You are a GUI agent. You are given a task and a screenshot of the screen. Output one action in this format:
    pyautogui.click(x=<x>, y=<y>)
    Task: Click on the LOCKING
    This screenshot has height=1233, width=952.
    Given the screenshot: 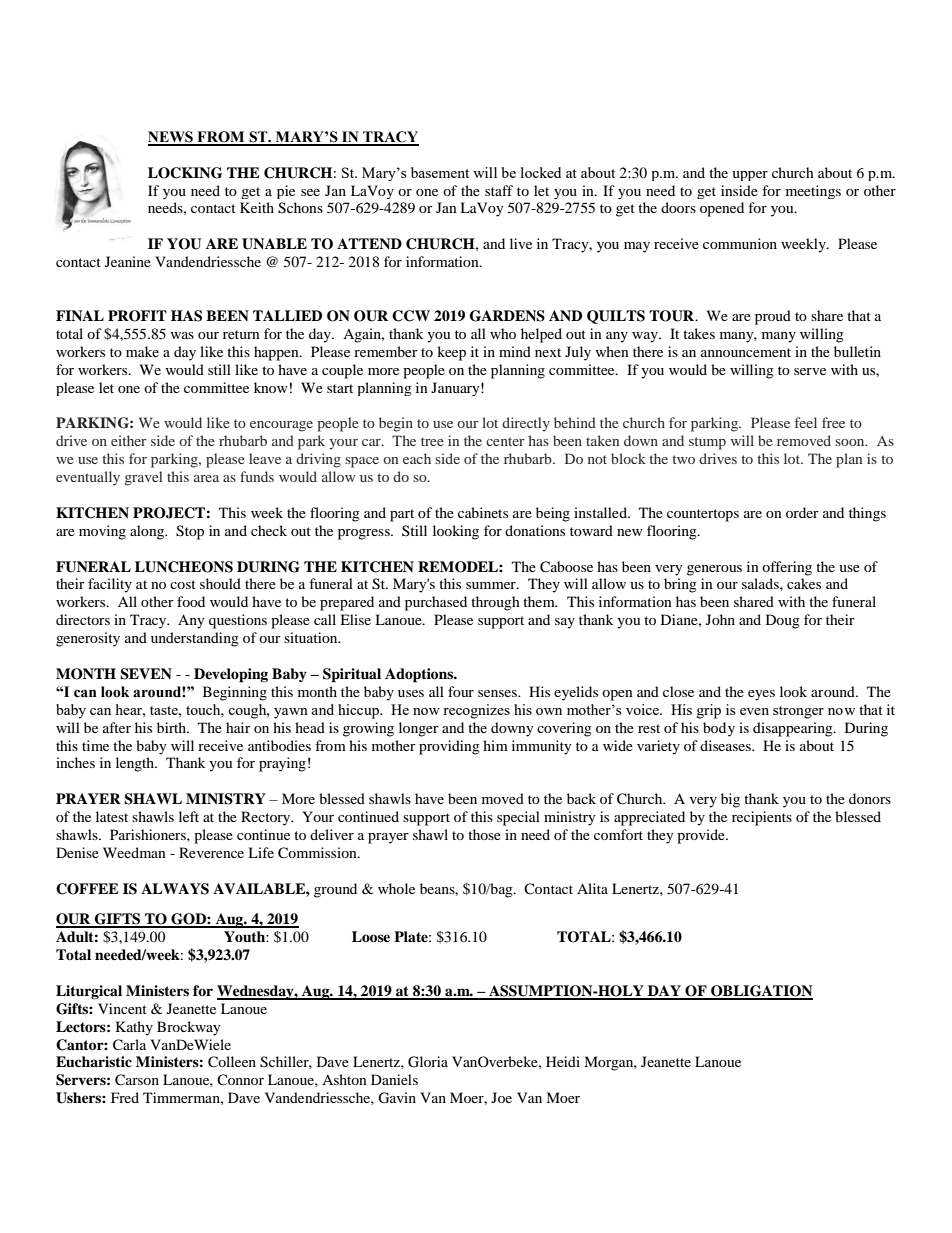 What is the action you would take?
    pyautogui.click(x=185, y=173)
